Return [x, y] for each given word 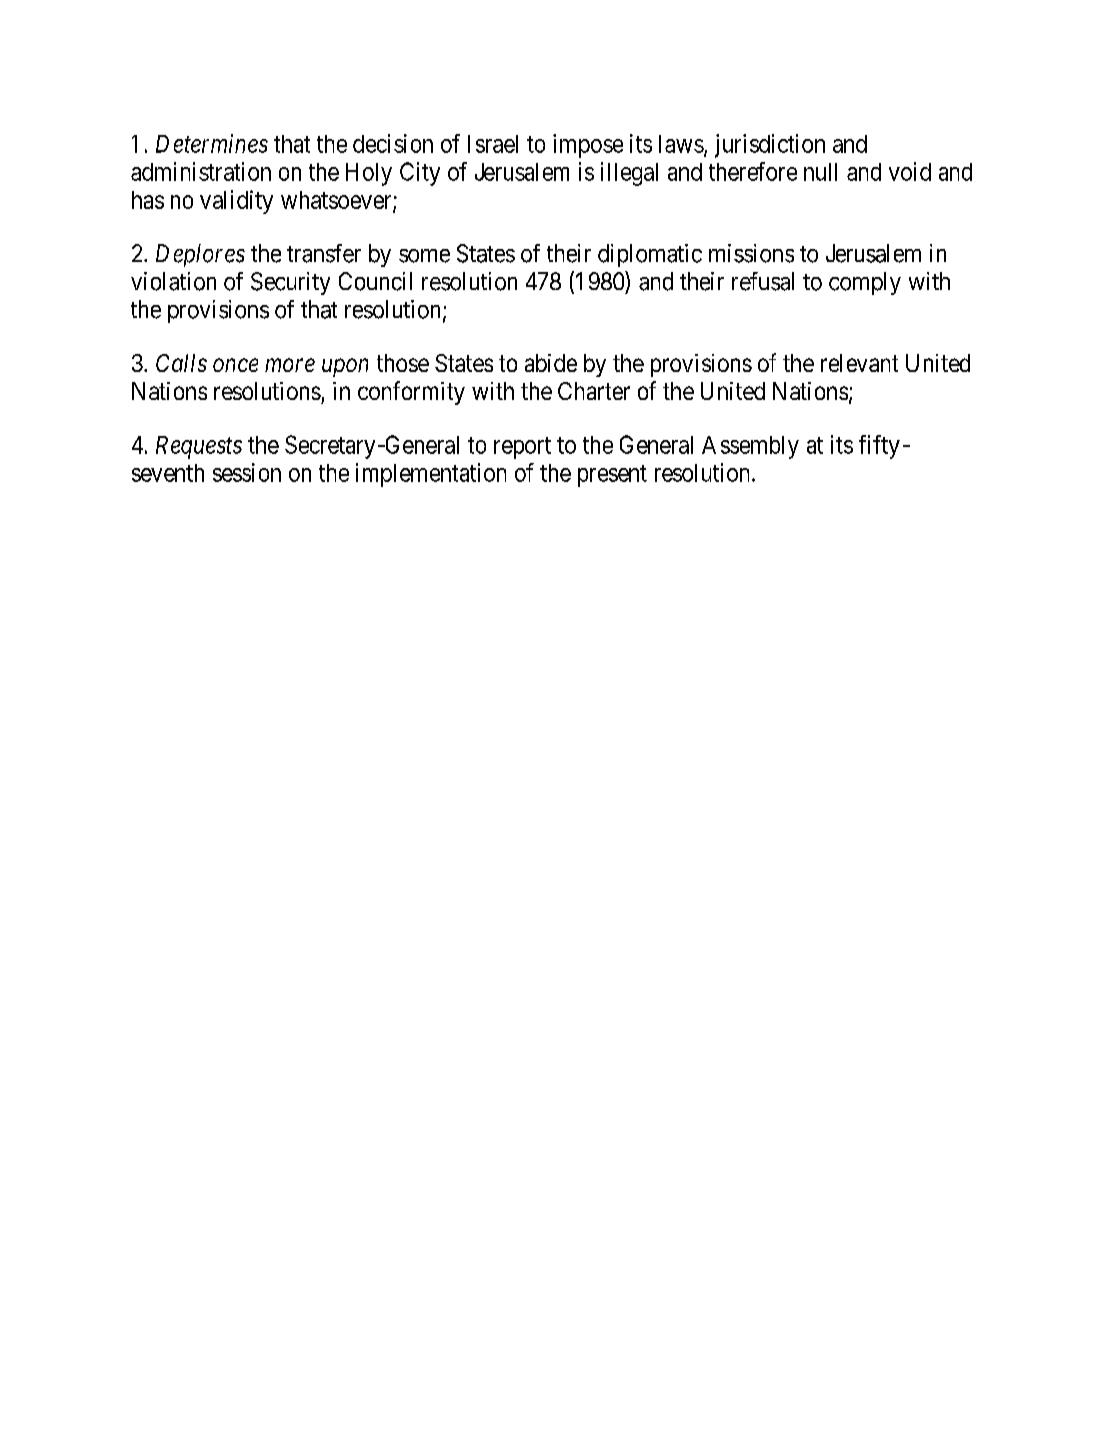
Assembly [750, 447]
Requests [199, 447]
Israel [493, 144]
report [522, 448]
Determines [212, 143]
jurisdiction [770, 146]
